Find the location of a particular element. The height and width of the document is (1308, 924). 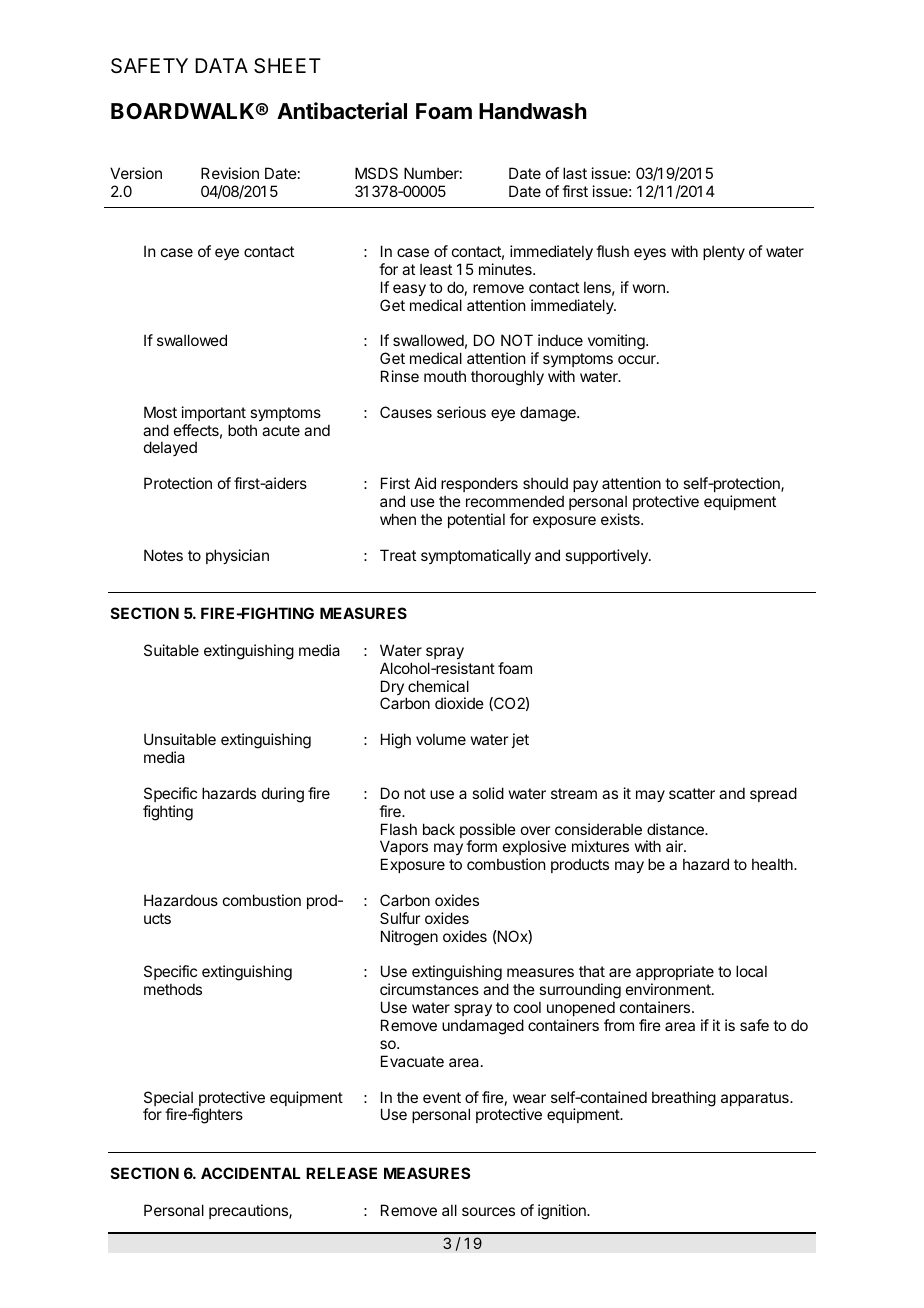

DATA is located at coordinates (221, 65).
